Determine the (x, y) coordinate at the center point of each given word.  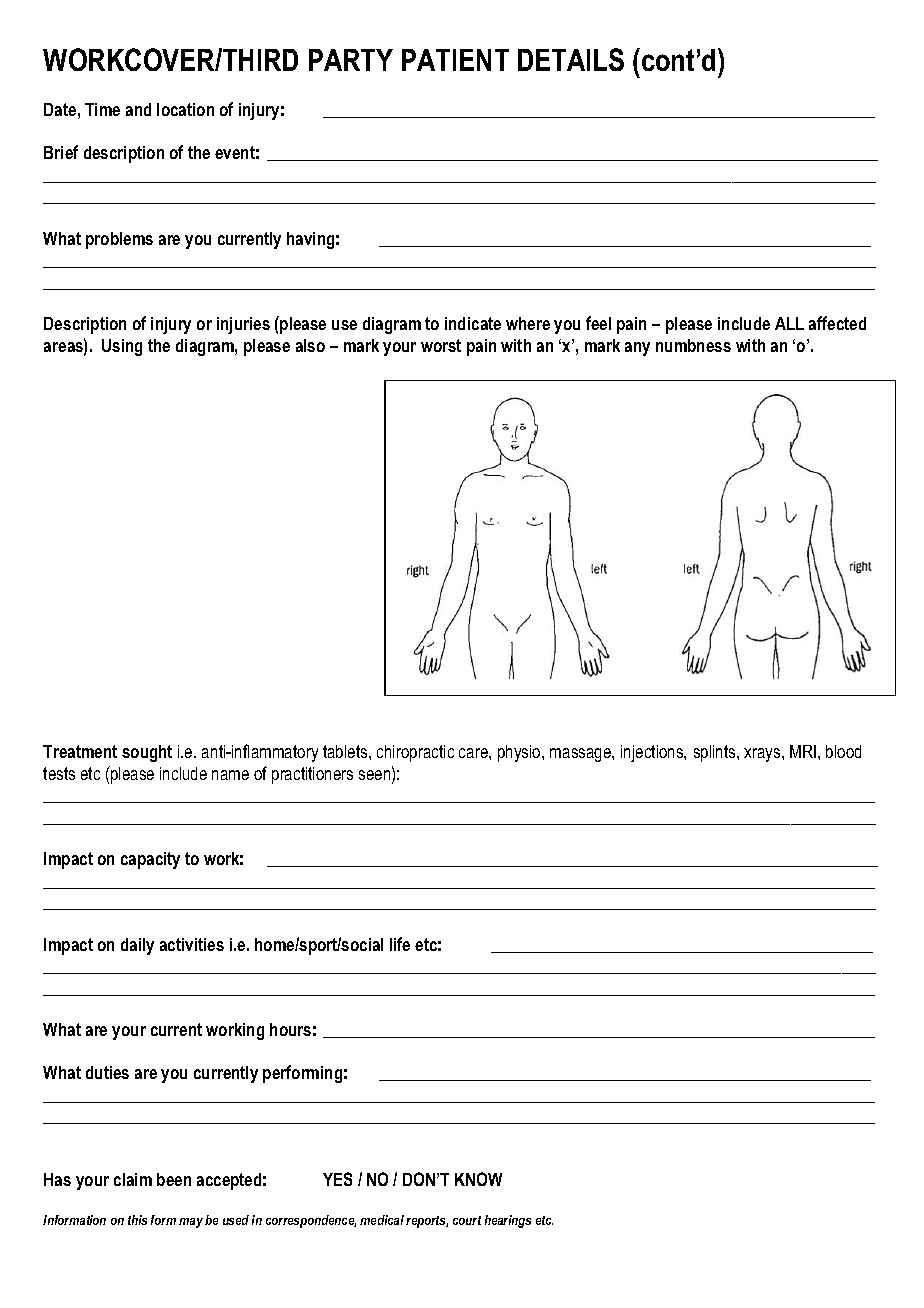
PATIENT (455, 60)
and (138, 109)
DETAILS (571, 59)
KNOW (478, 1179)
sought (147, 753)
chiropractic (415, 753)
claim (133, 1179)
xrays (763, 755)
